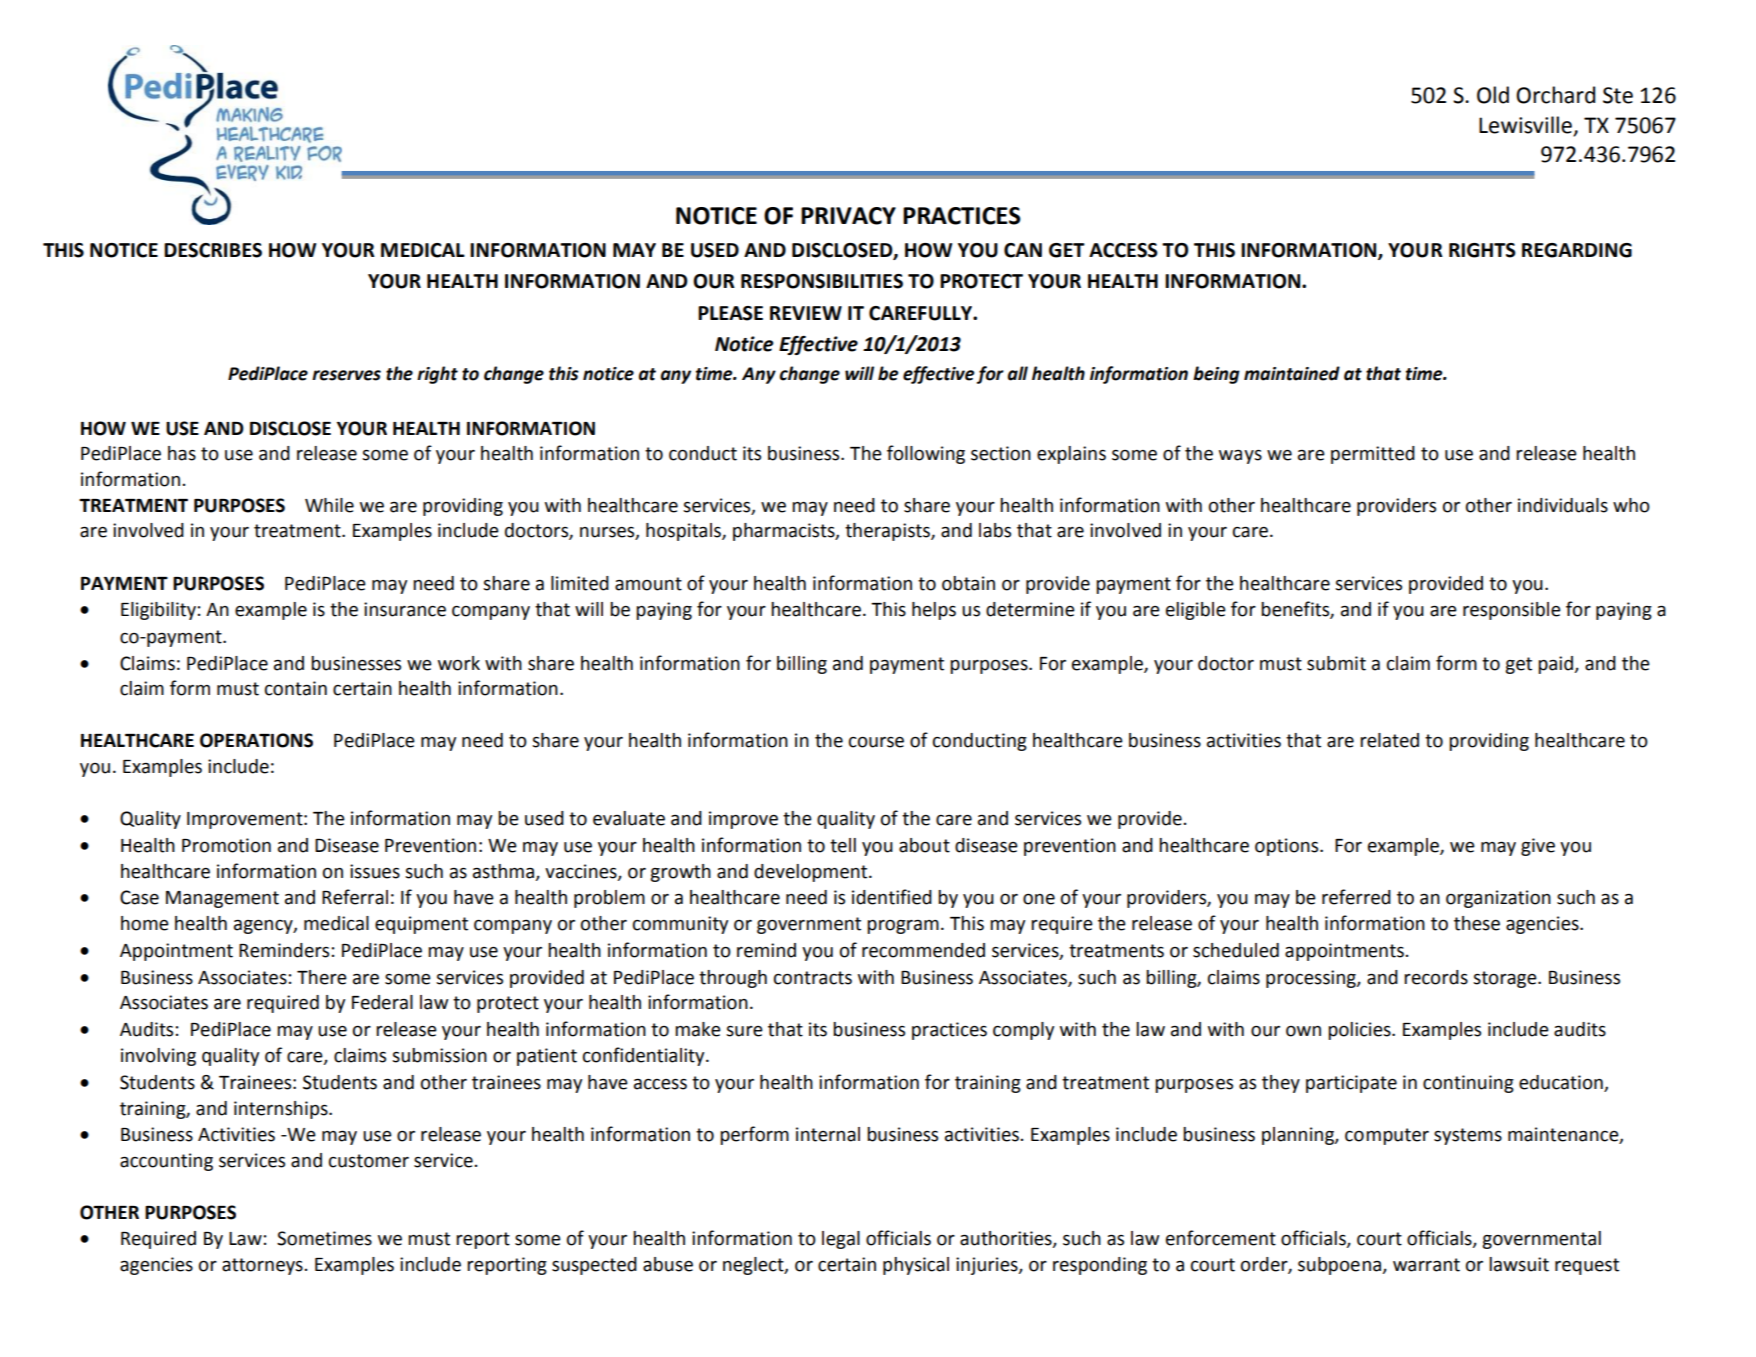 The image size is (1756, 1357). What do you see at coordinates (213, 250) in the screenshot?
I see `DESCRIBES` at bounding box center [213, 250].
